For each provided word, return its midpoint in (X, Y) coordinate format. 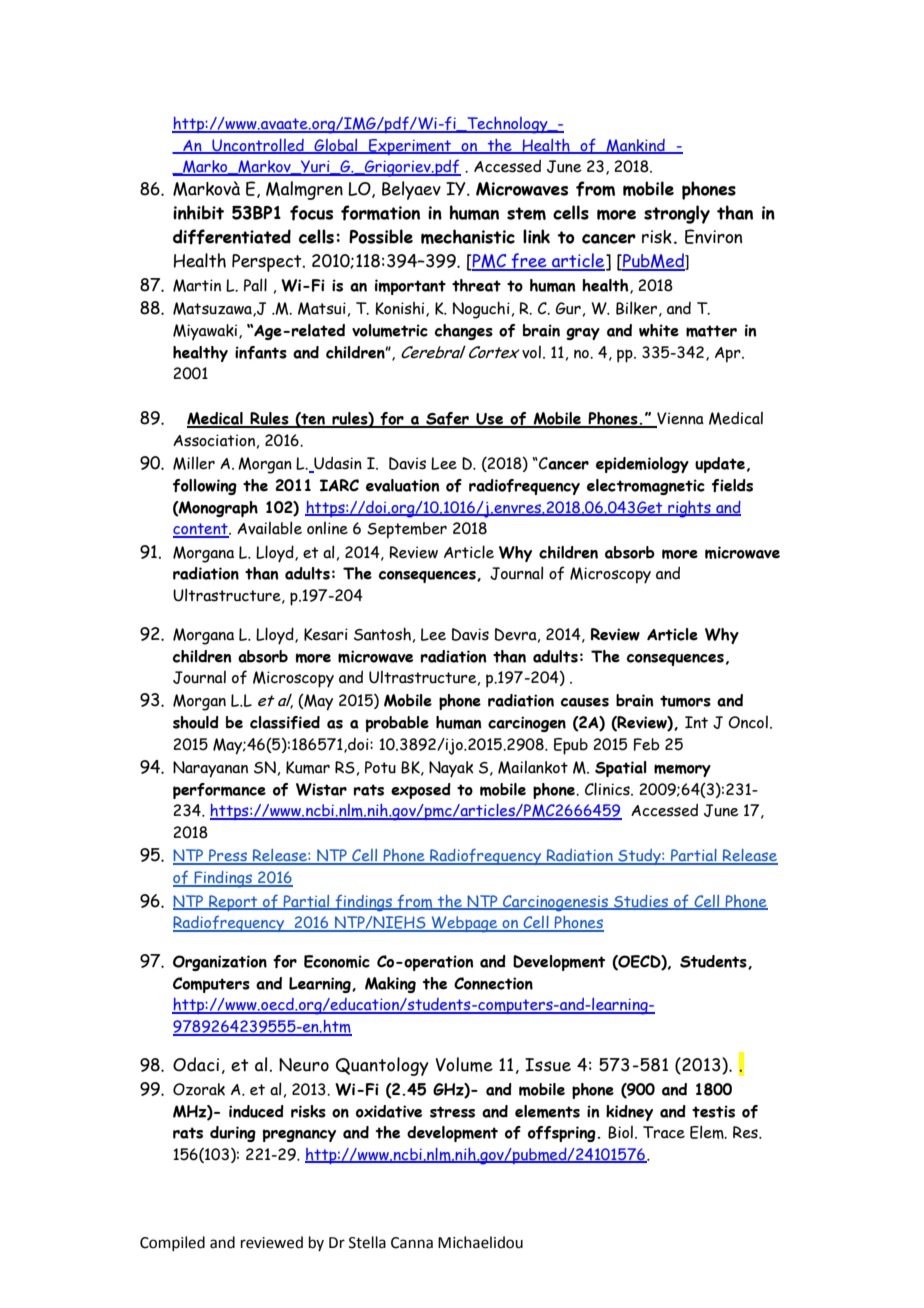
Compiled (172, 1243)
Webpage (465, 924)
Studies (641, 902)
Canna (412, 1243)
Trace (664, 1132)
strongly (677, 214)
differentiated (232, 237)
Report (233, 903)
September (407, 530)
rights (689, 509)
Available (269, 528)
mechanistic (468, 236)
